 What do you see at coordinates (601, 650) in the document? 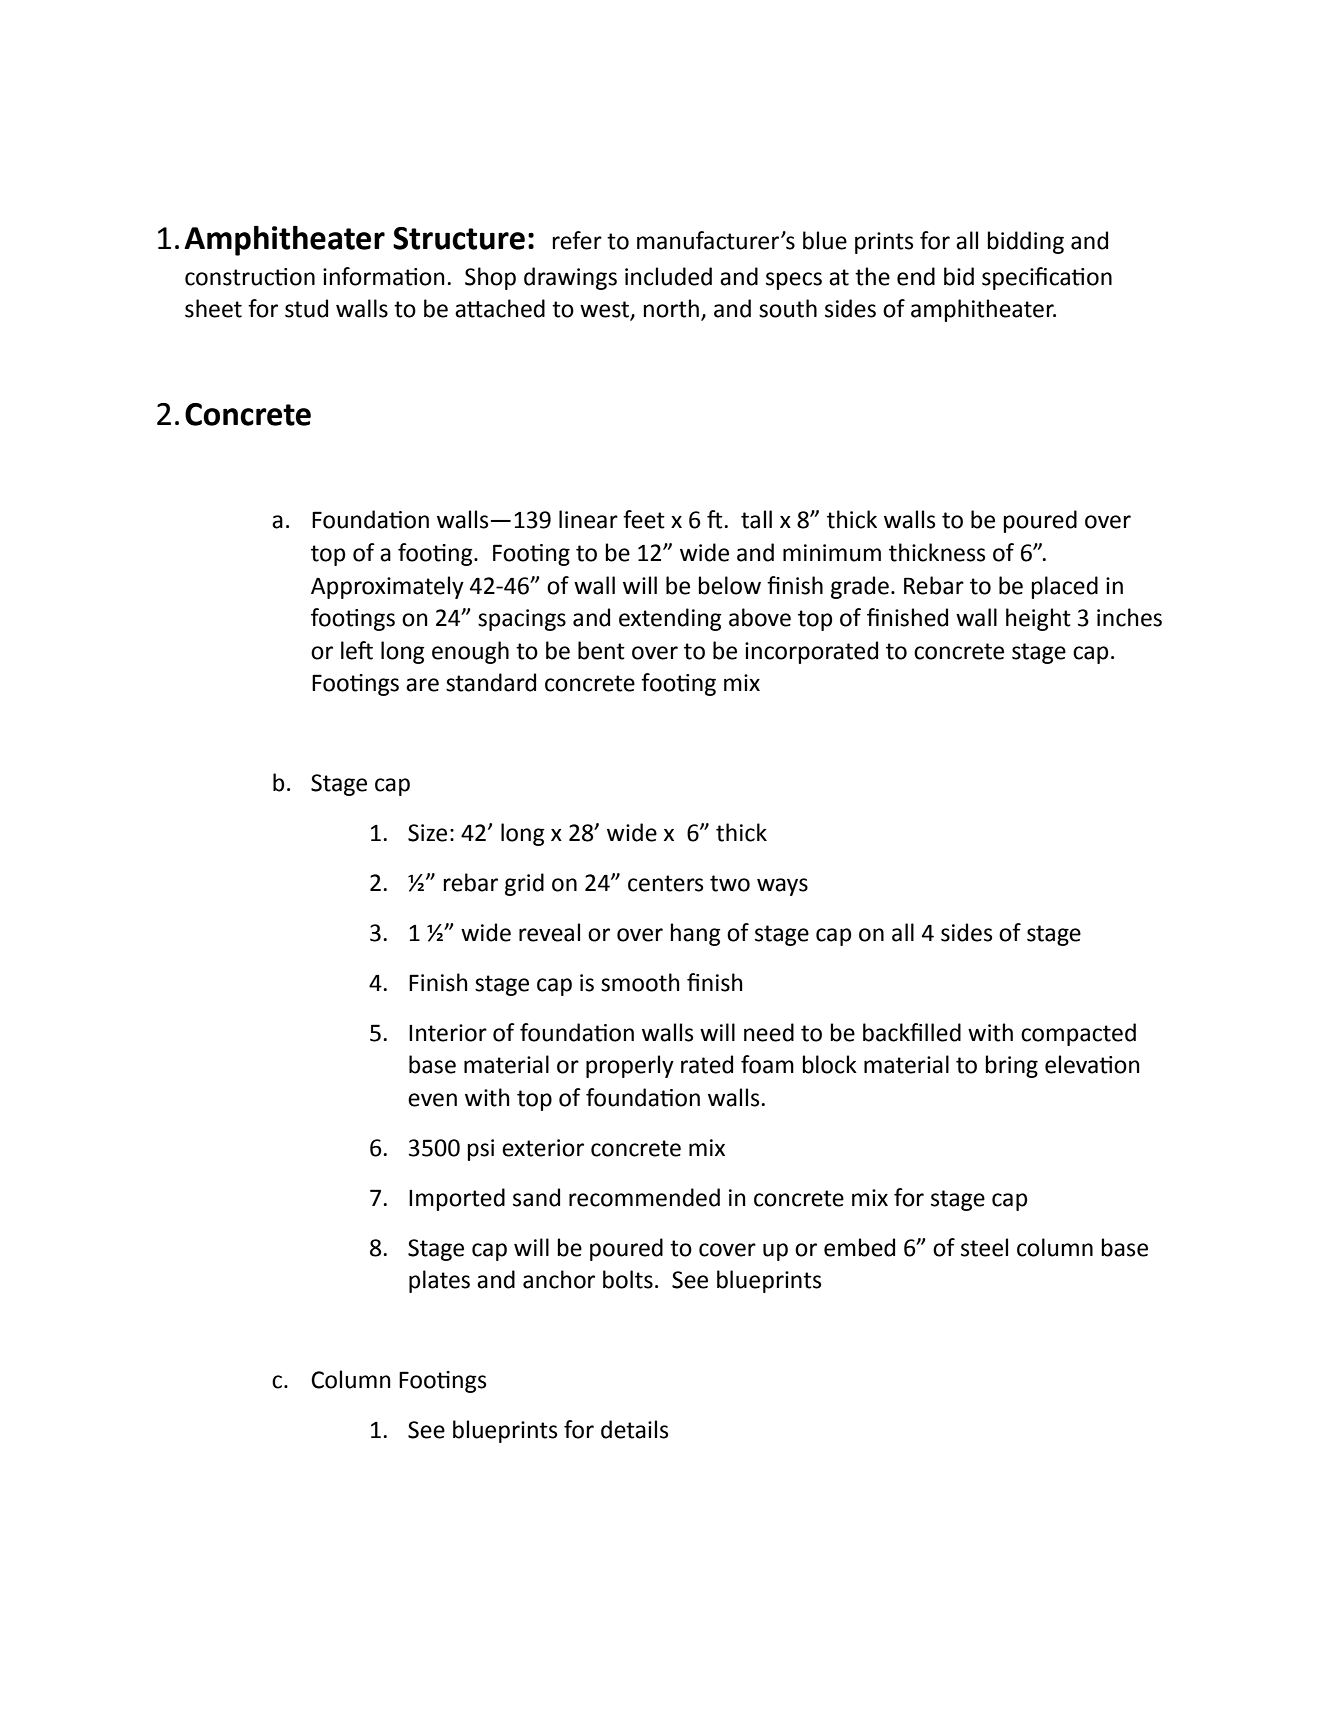
I see `bent` at bounding box center [601, 650].
